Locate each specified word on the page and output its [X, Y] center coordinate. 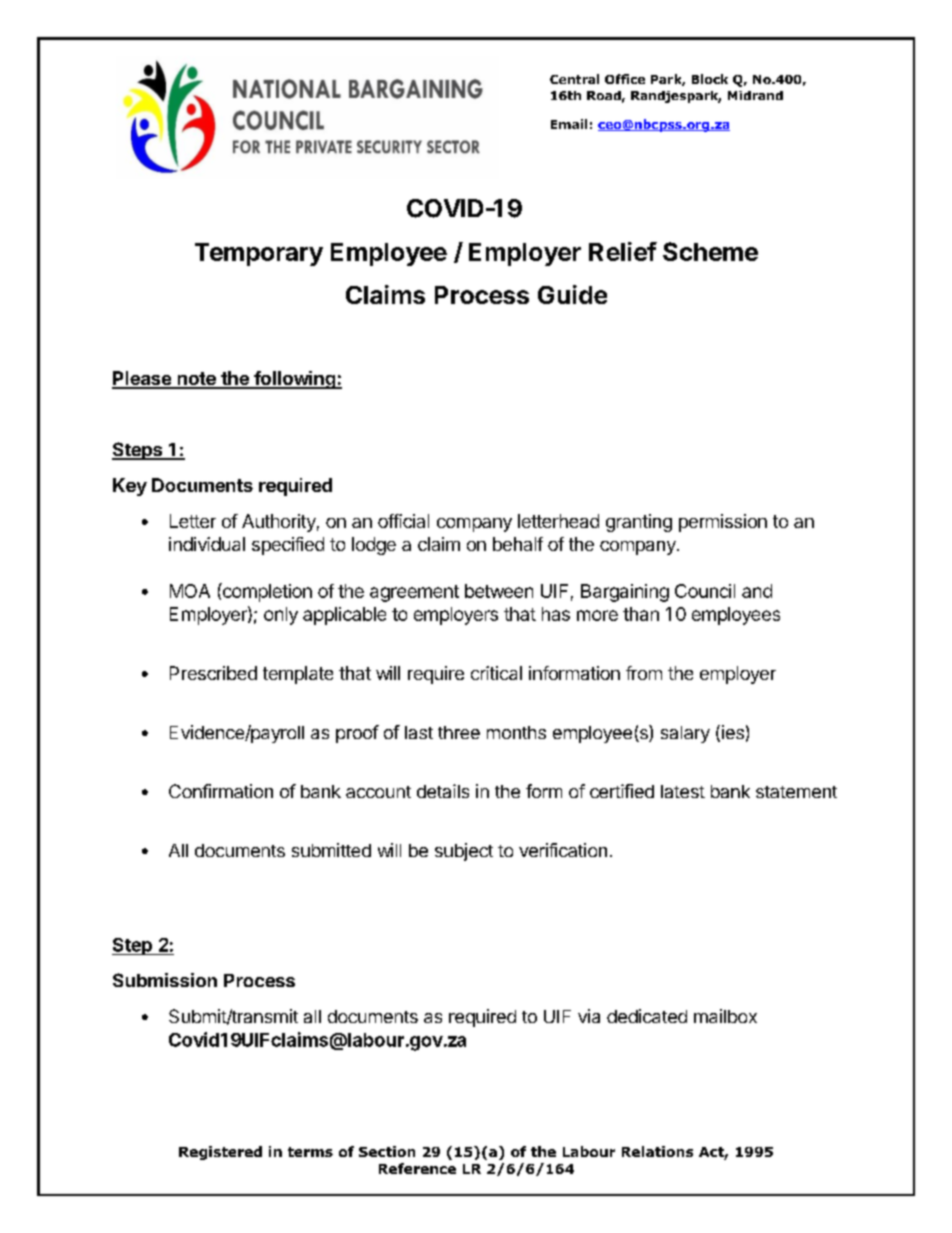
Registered [220, 1153]
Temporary [259, 254]
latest [683, 791]
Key [130, 487]
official [403, 521]
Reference [417, 1168]
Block [710, 79]
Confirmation [221, 791]
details [443, 791]
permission [723, 523]
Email [569, 124]
